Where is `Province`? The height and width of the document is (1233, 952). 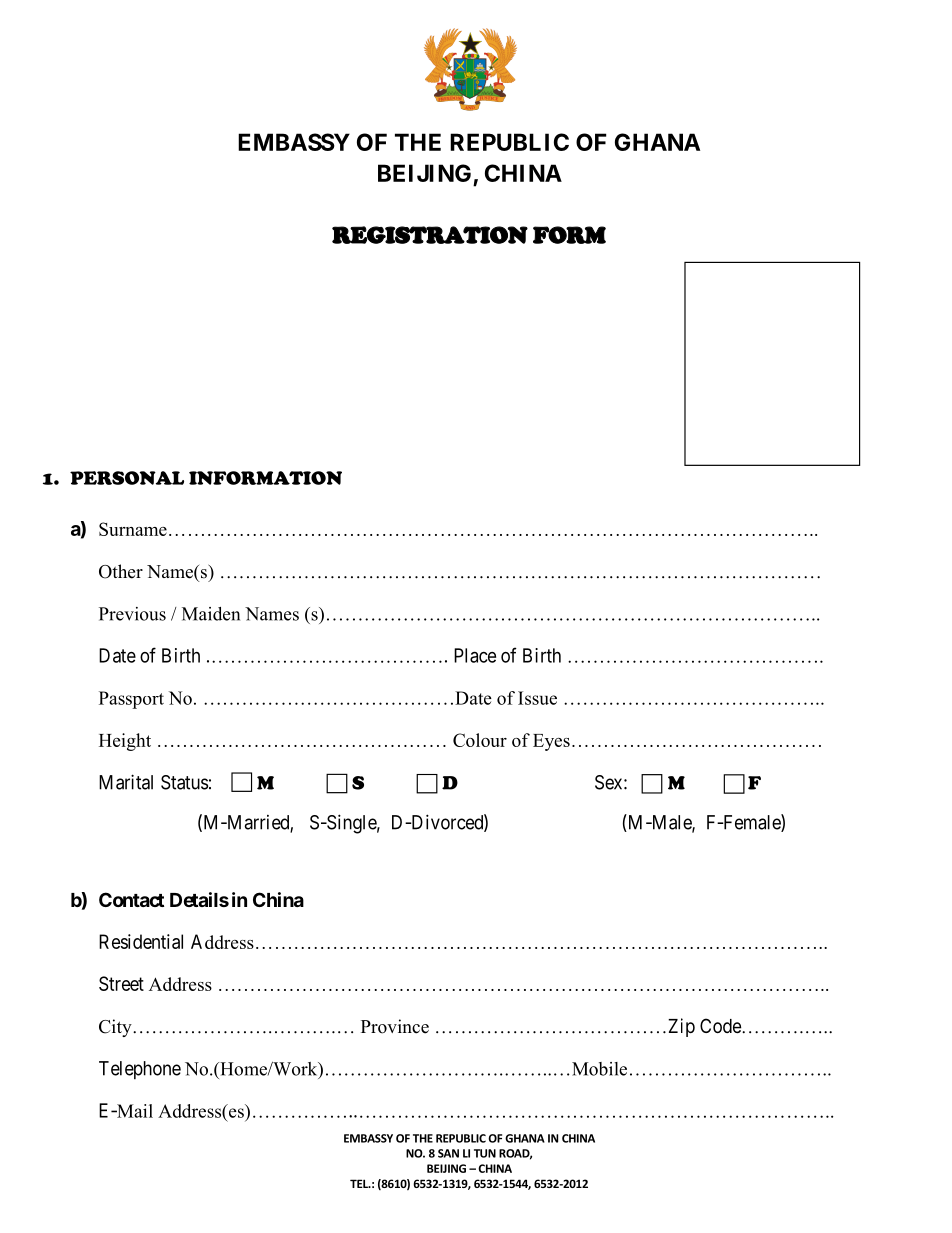 Province is located at coordinates (395, 1026).
